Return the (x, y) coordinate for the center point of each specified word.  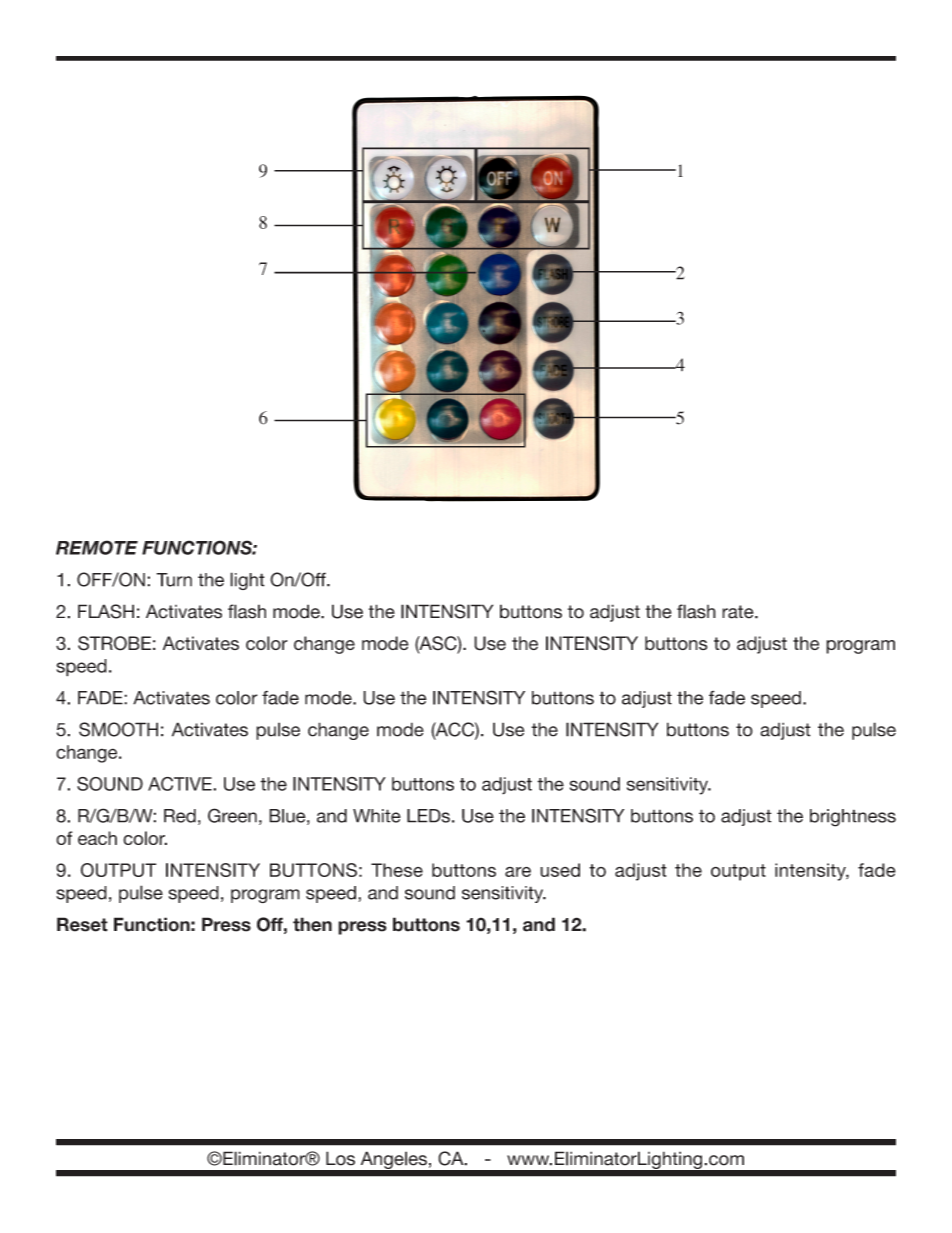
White (377, 816)
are (518, 871)
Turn (174, 580)
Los (340, 1158)
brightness (853, 818)
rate (739, 612)
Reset (82, 924)
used (560, 870)
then (312, 924)
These (397, 870)
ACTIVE (181, 783)
